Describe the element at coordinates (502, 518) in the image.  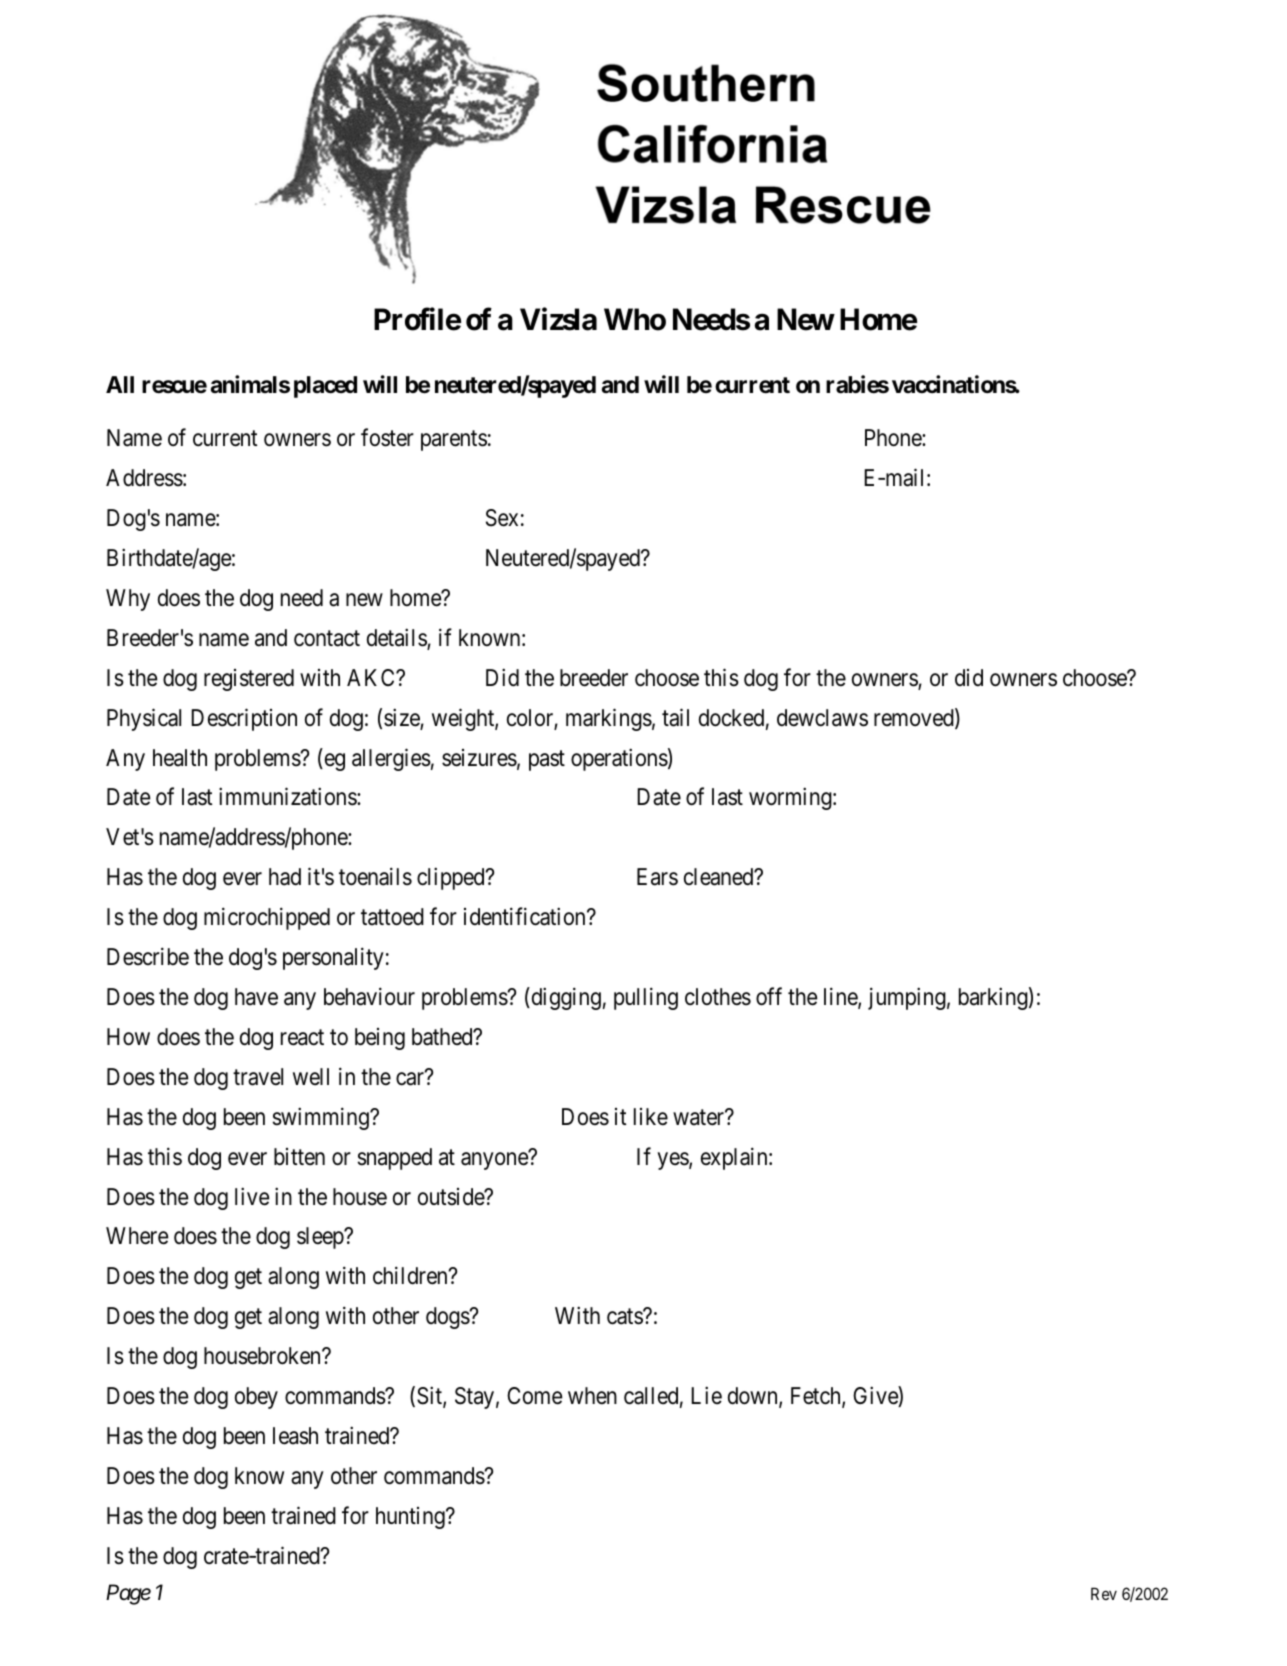
I see `Sex` at that location.
